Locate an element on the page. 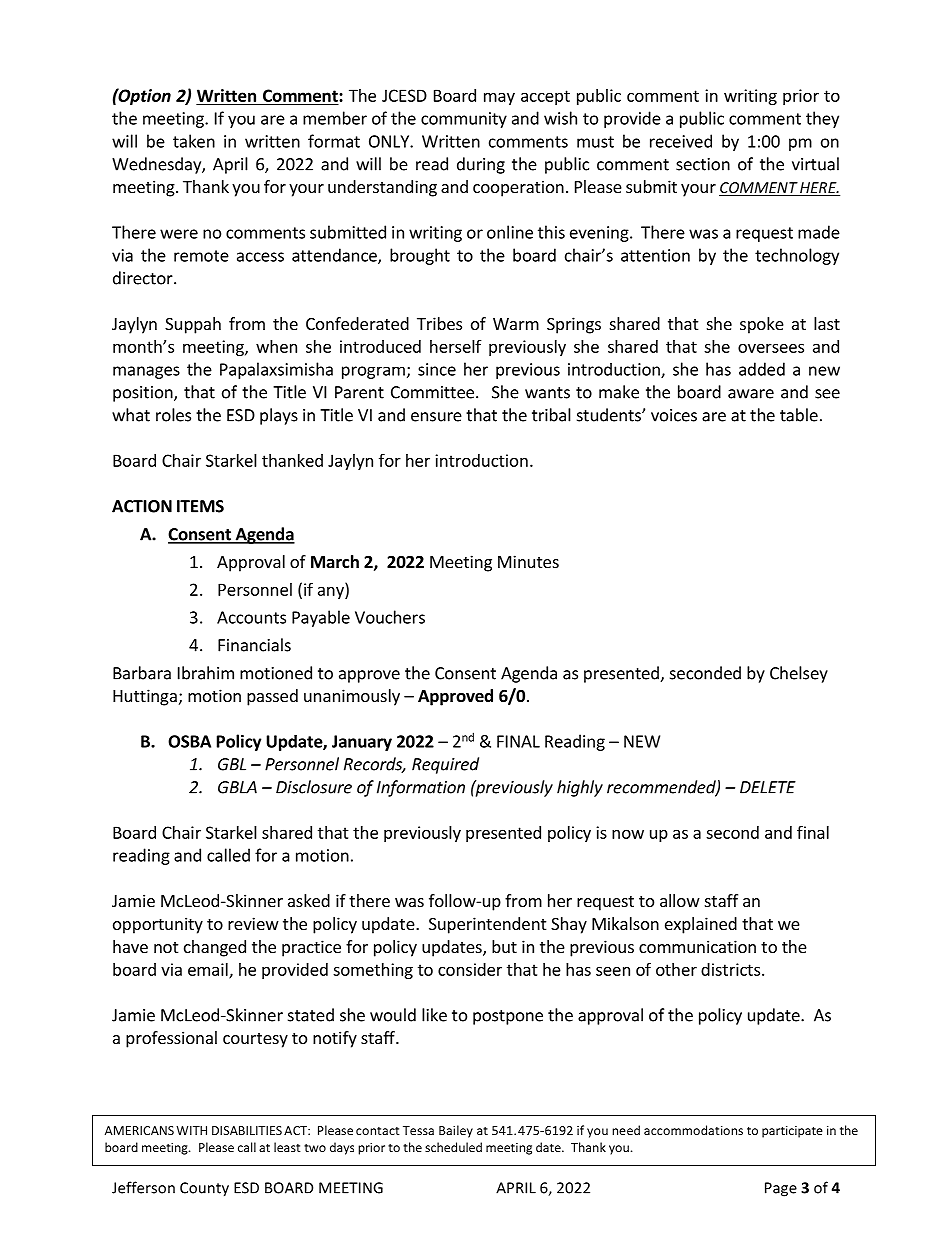  table is located at coordinates (799, 415).
